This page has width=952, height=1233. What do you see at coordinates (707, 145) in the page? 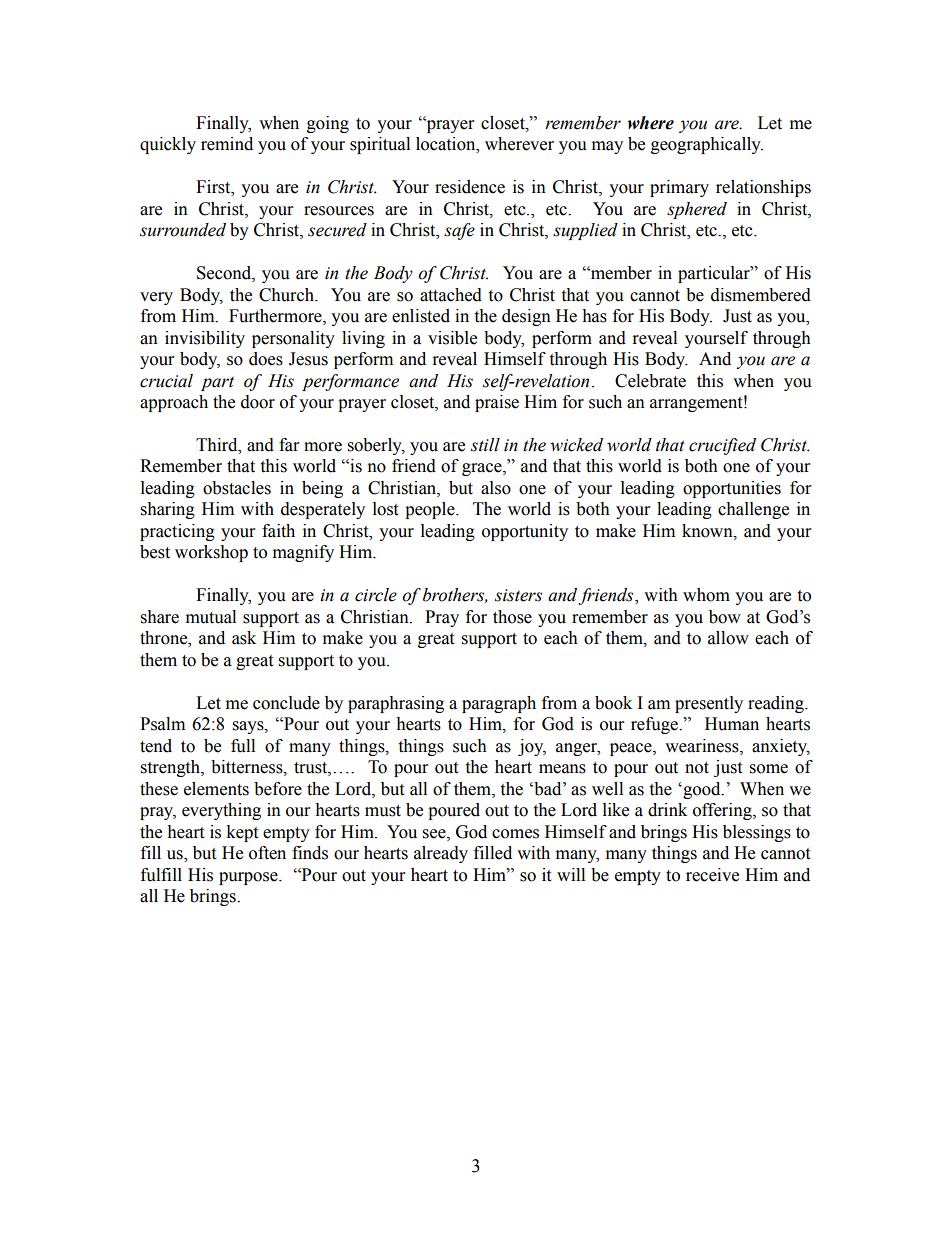
I see `geographically` at bounding box center [707, 145].
